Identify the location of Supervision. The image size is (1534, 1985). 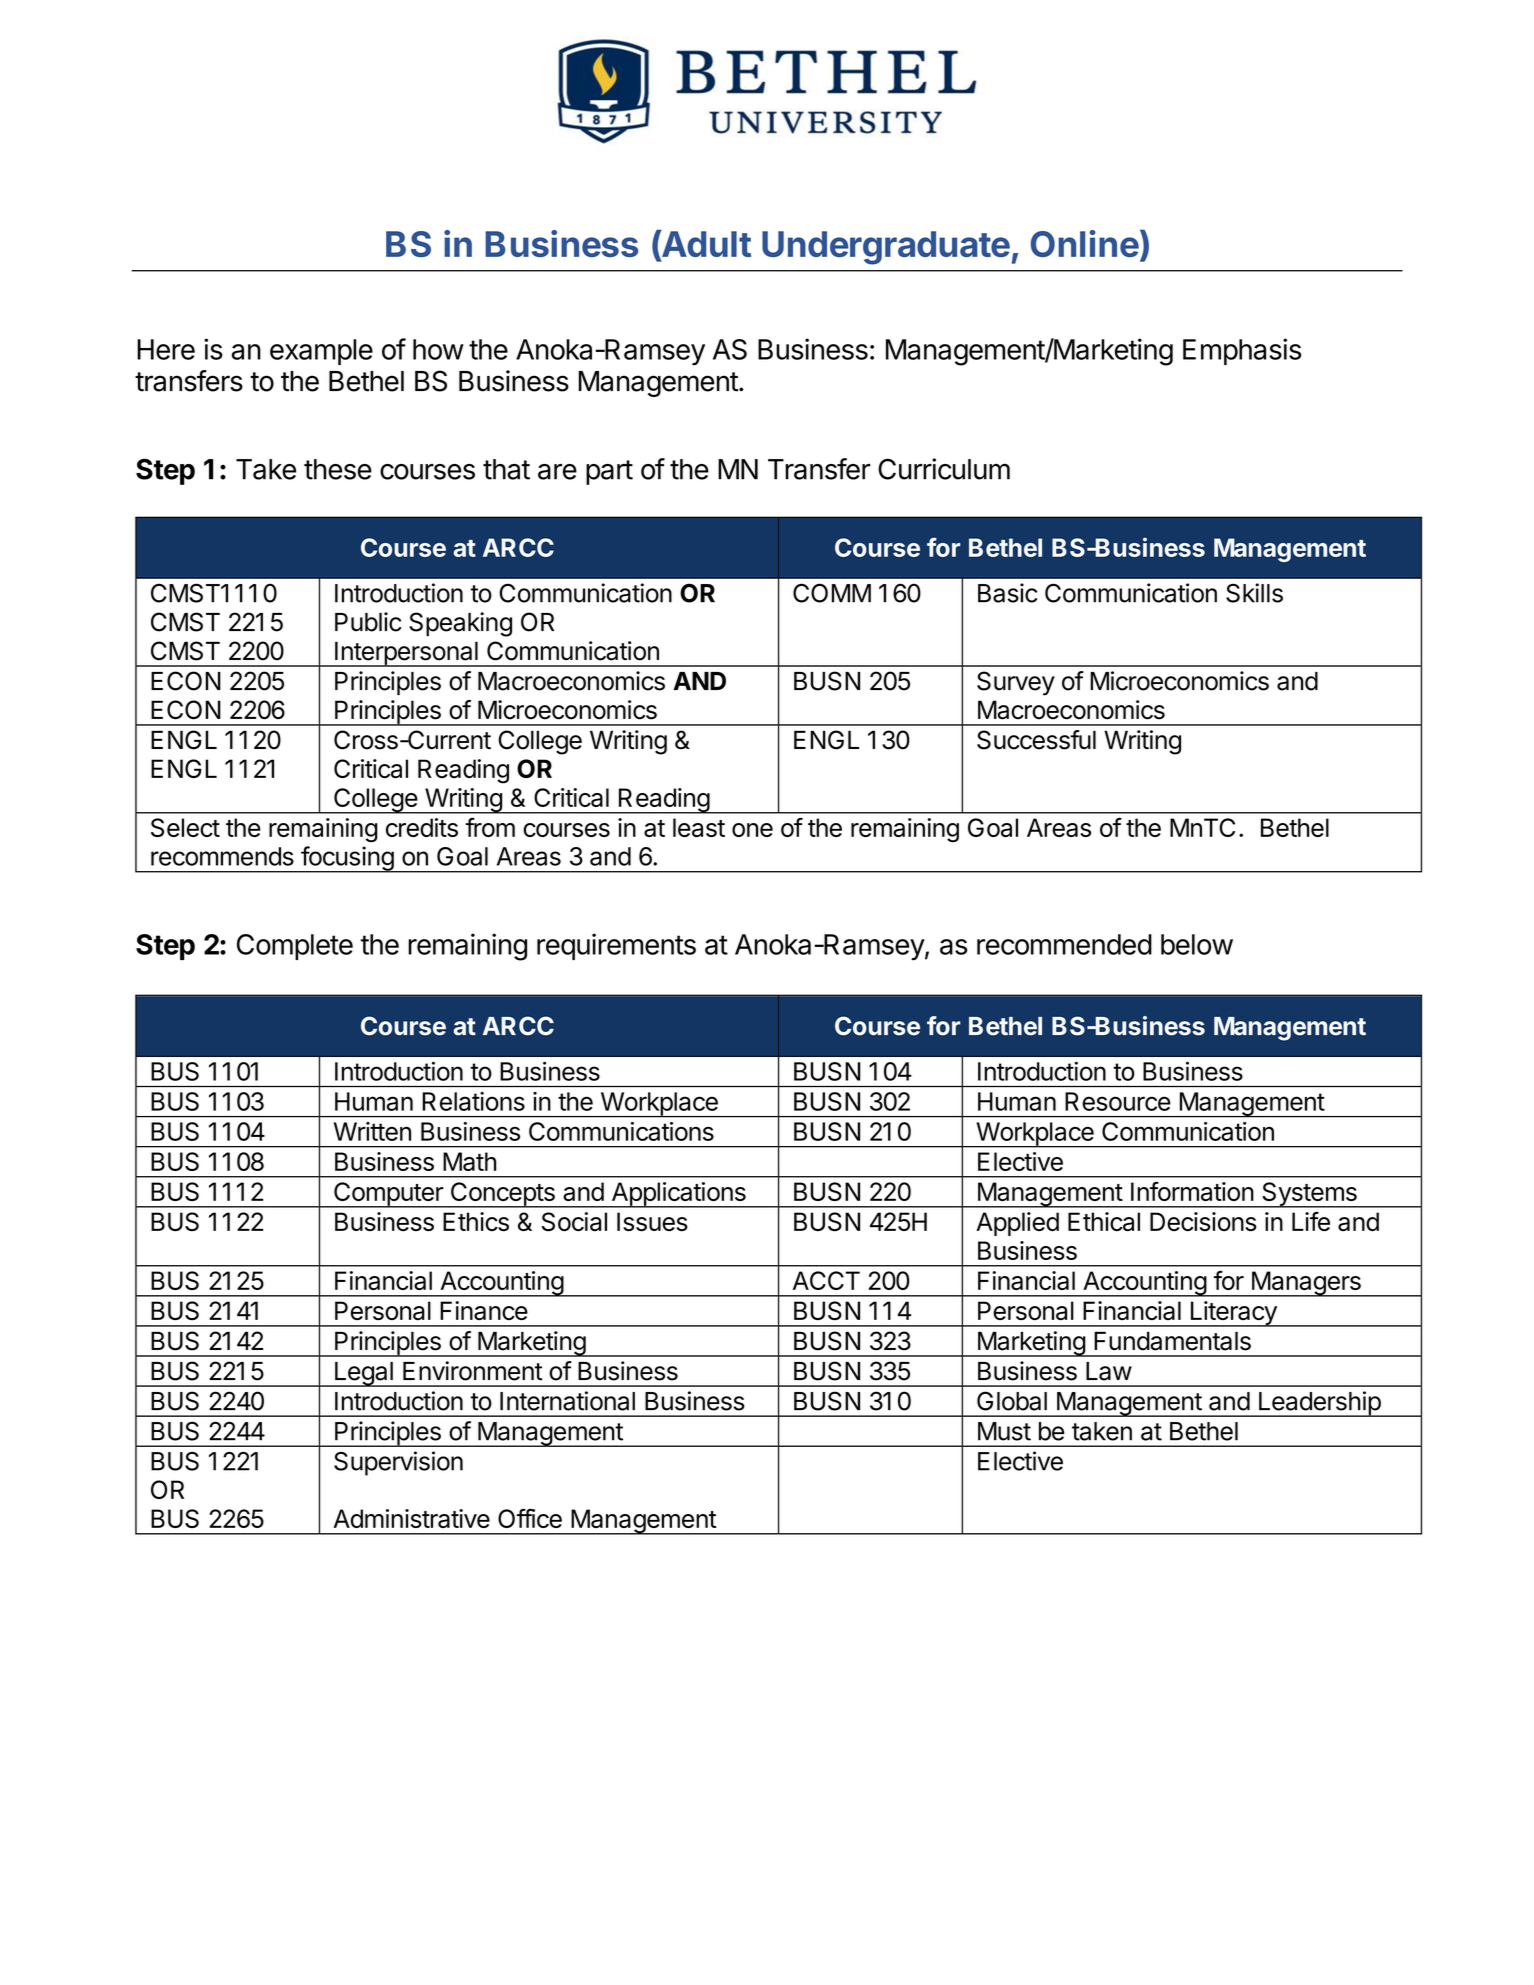
(398, 1463).
